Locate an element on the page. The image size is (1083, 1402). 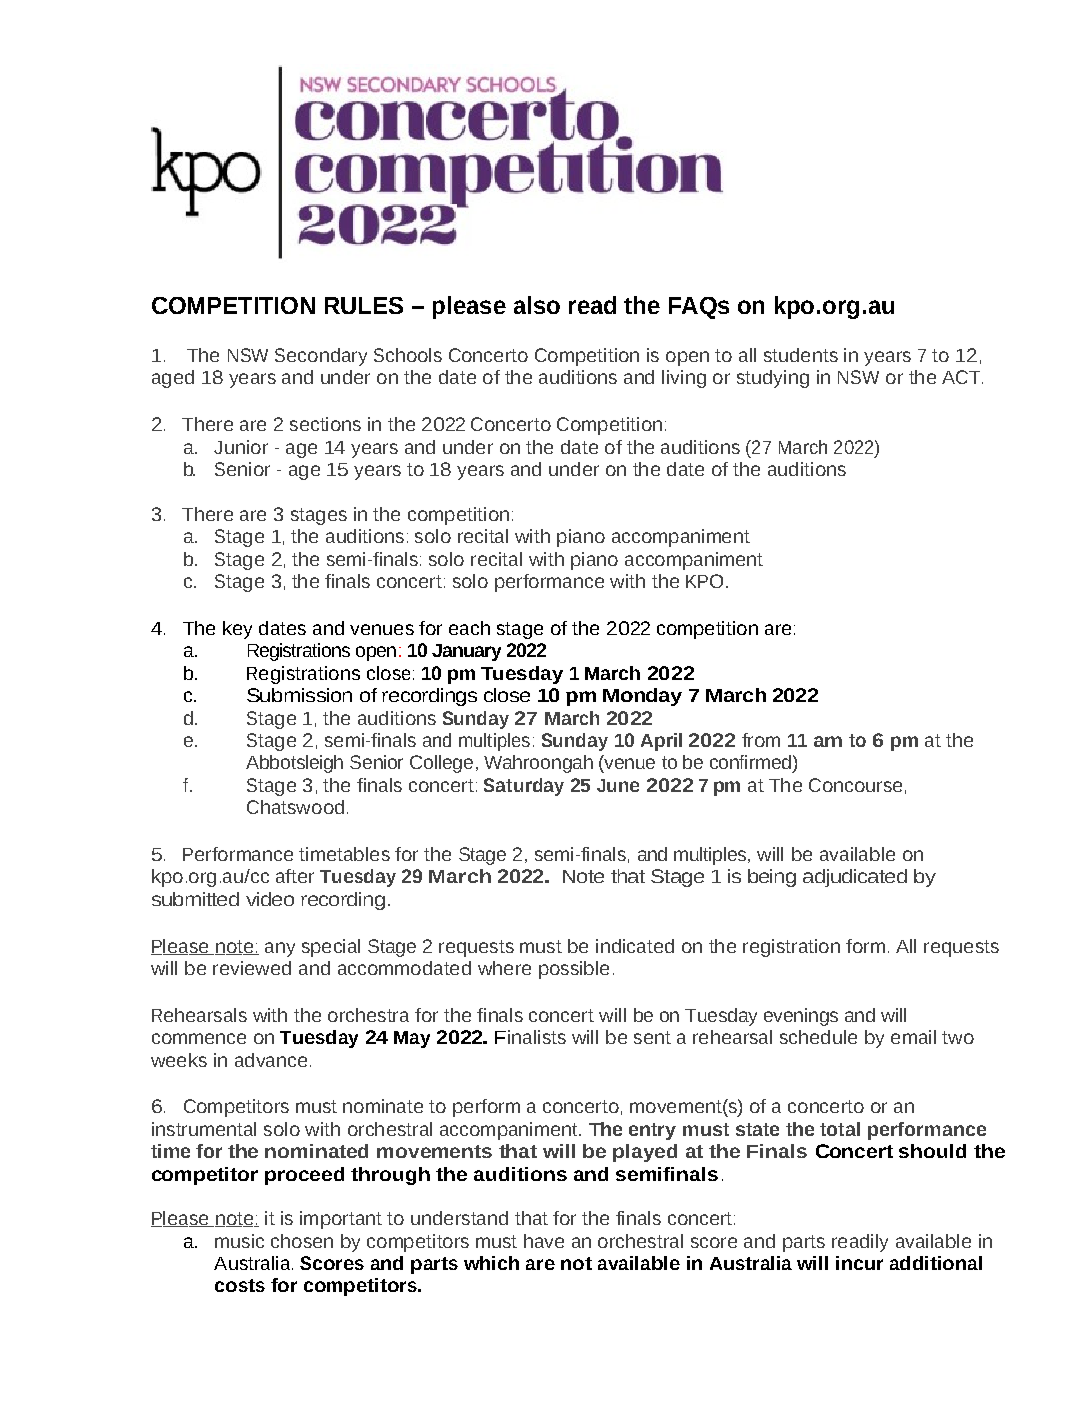
students is located at coordinates (801, 355).
